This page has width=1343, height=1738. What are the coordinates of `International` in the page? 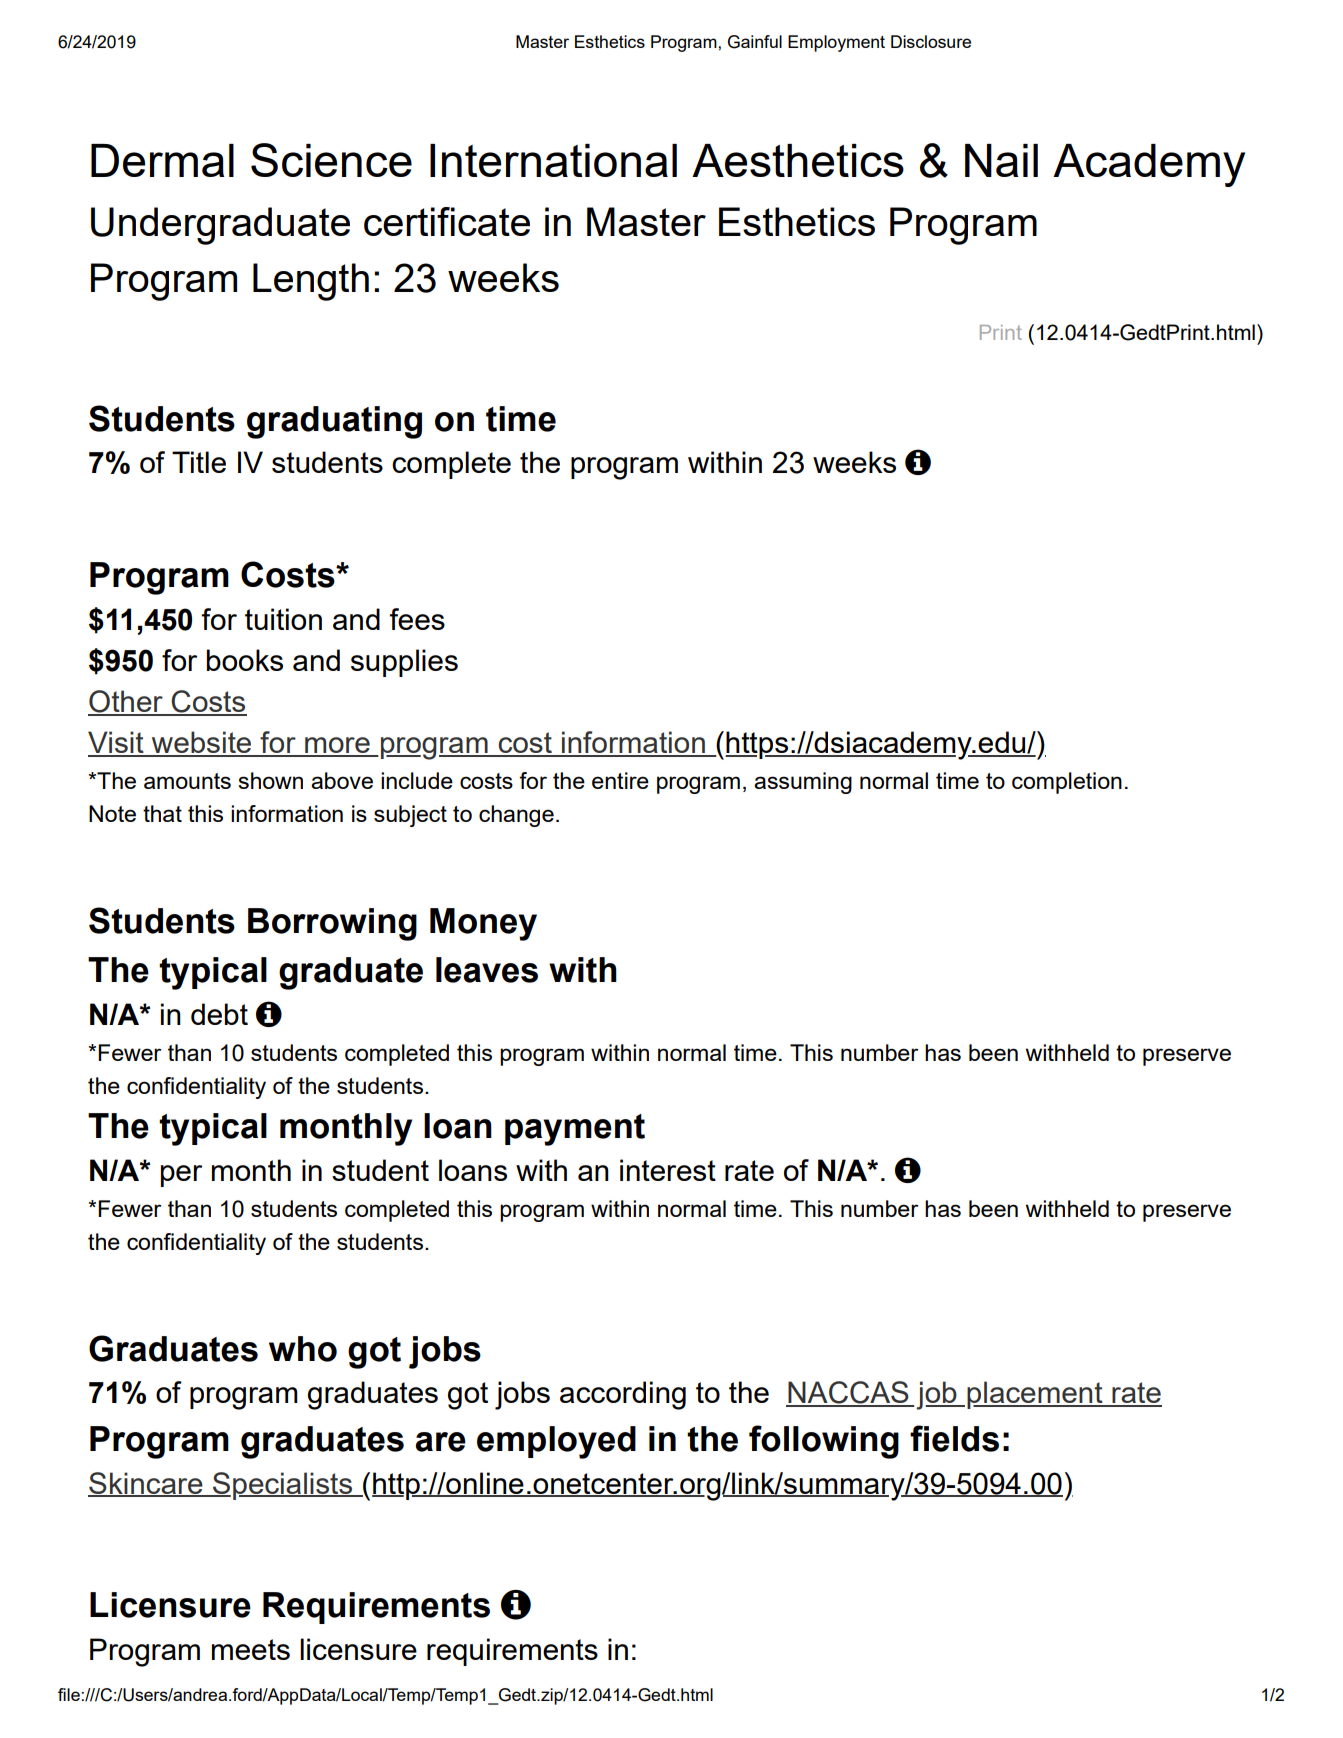 It's located at (553, 160).
